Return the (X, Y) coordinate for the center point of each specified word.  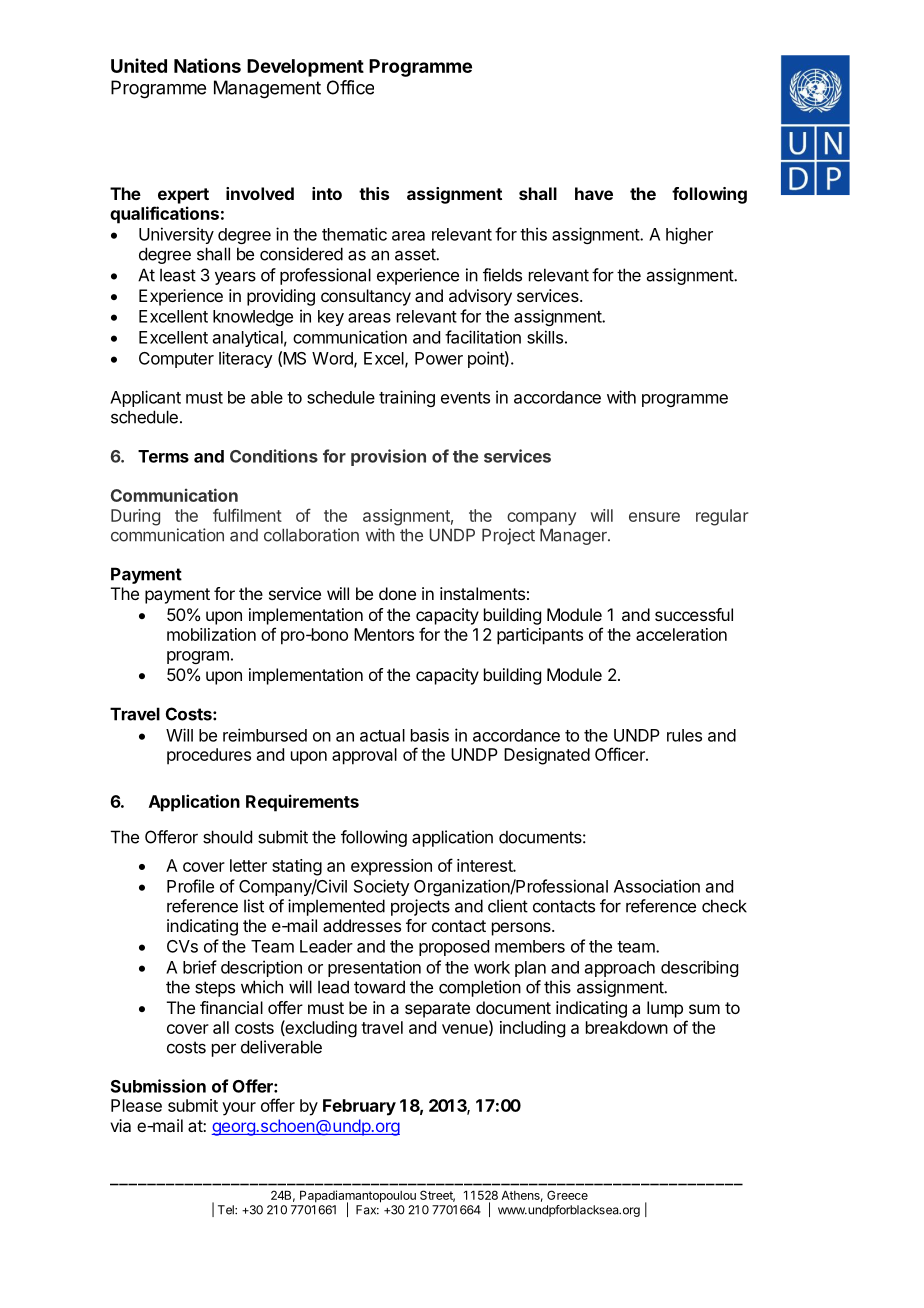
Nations (207, 65)
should (227, 837)
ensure (654, 517)
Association (657, 886)
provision (388, 457)
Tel (227, 1210)
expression (391, 867)
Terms (163, 456)
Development (305, 68)
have (594, 193)
